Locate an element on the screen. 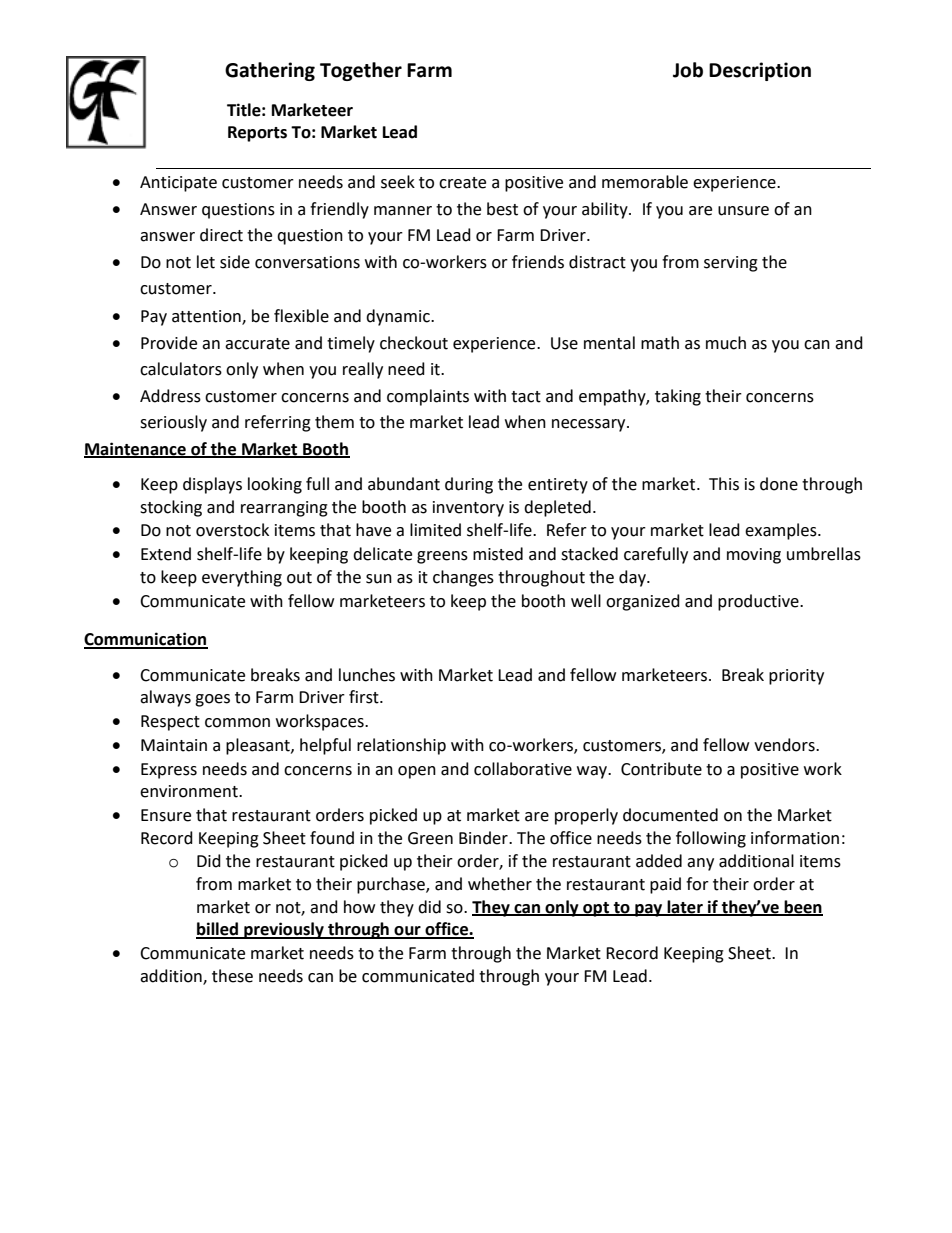  overstock is located at coordinates (232, 530).
